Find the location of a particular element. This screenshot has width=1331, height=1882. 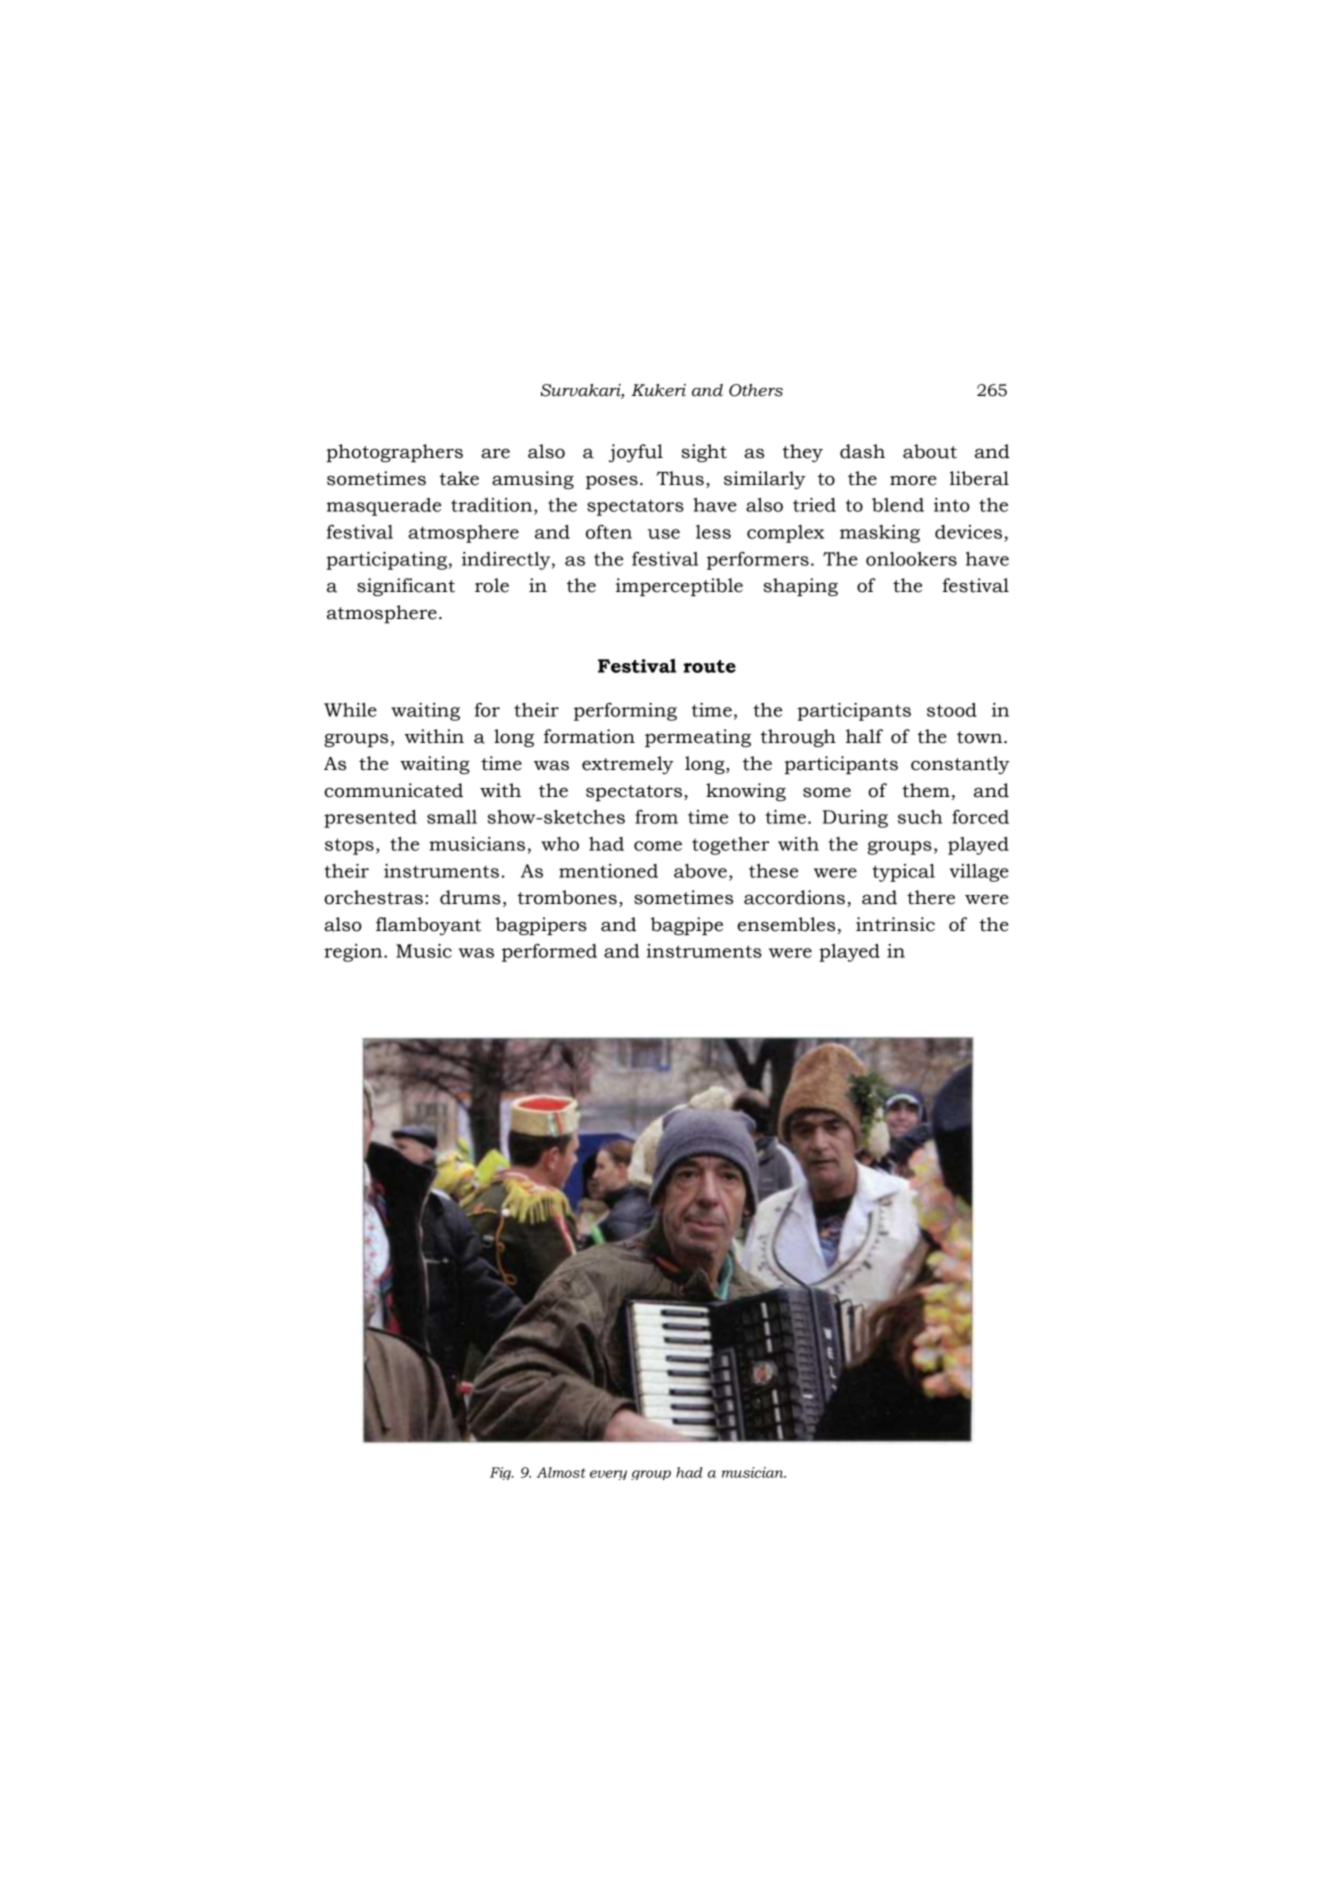

them is located at coordinates (926, 790).
